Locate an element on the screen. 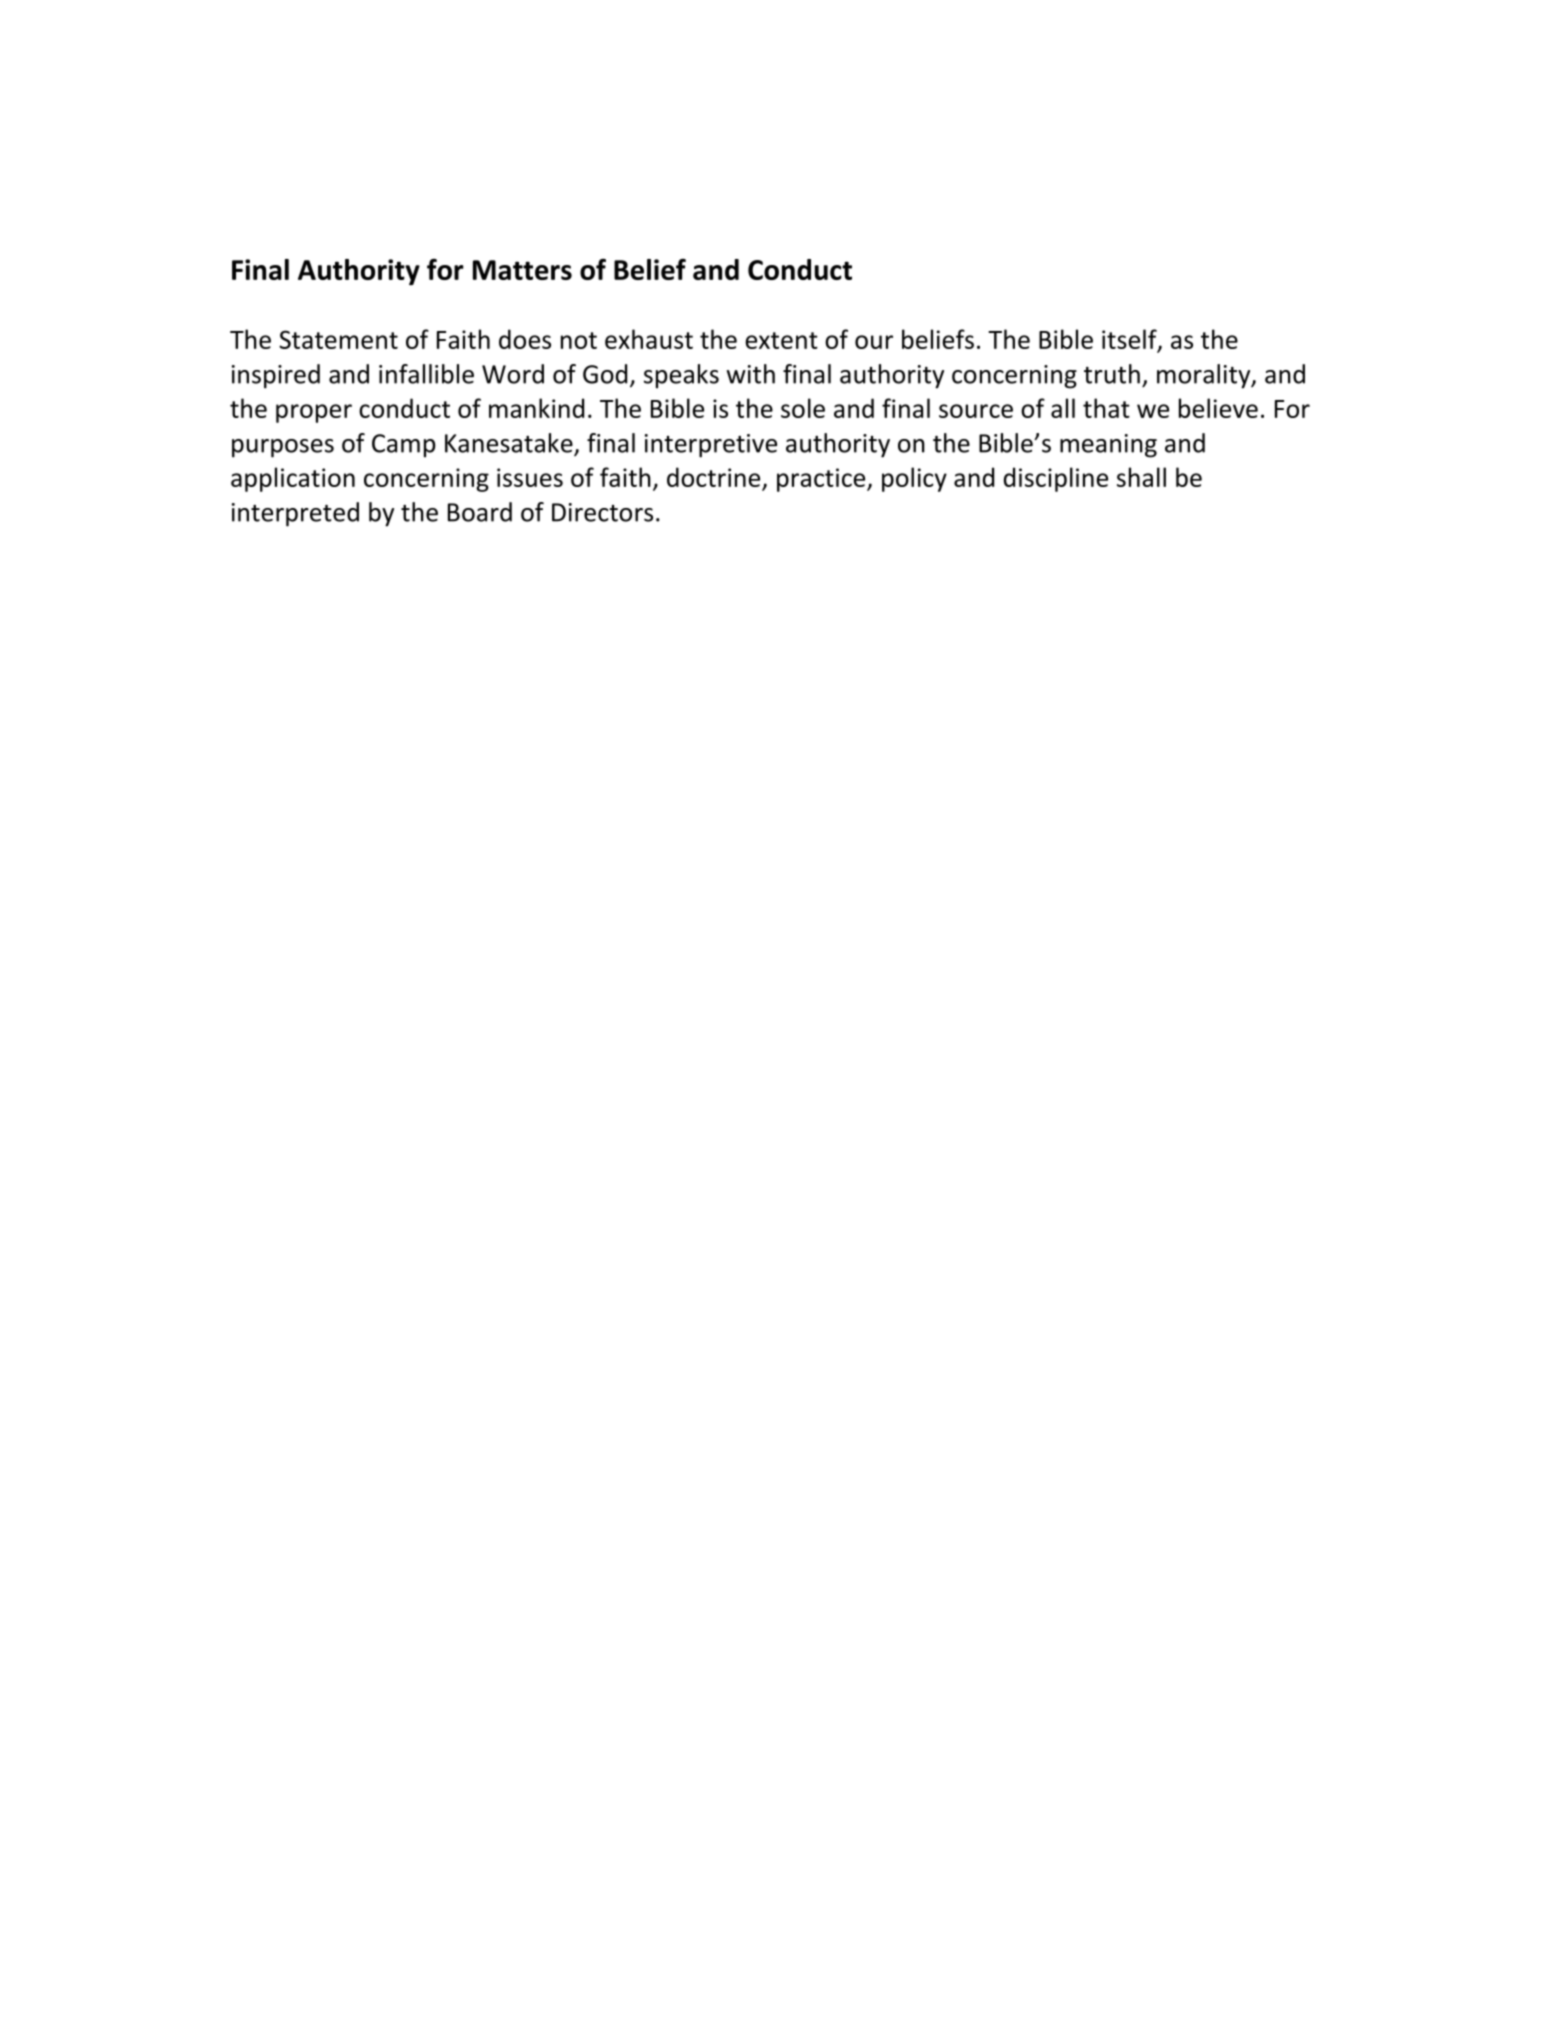 The image size is (1564, 2024). Matters is located at coordinates (522, 270).
